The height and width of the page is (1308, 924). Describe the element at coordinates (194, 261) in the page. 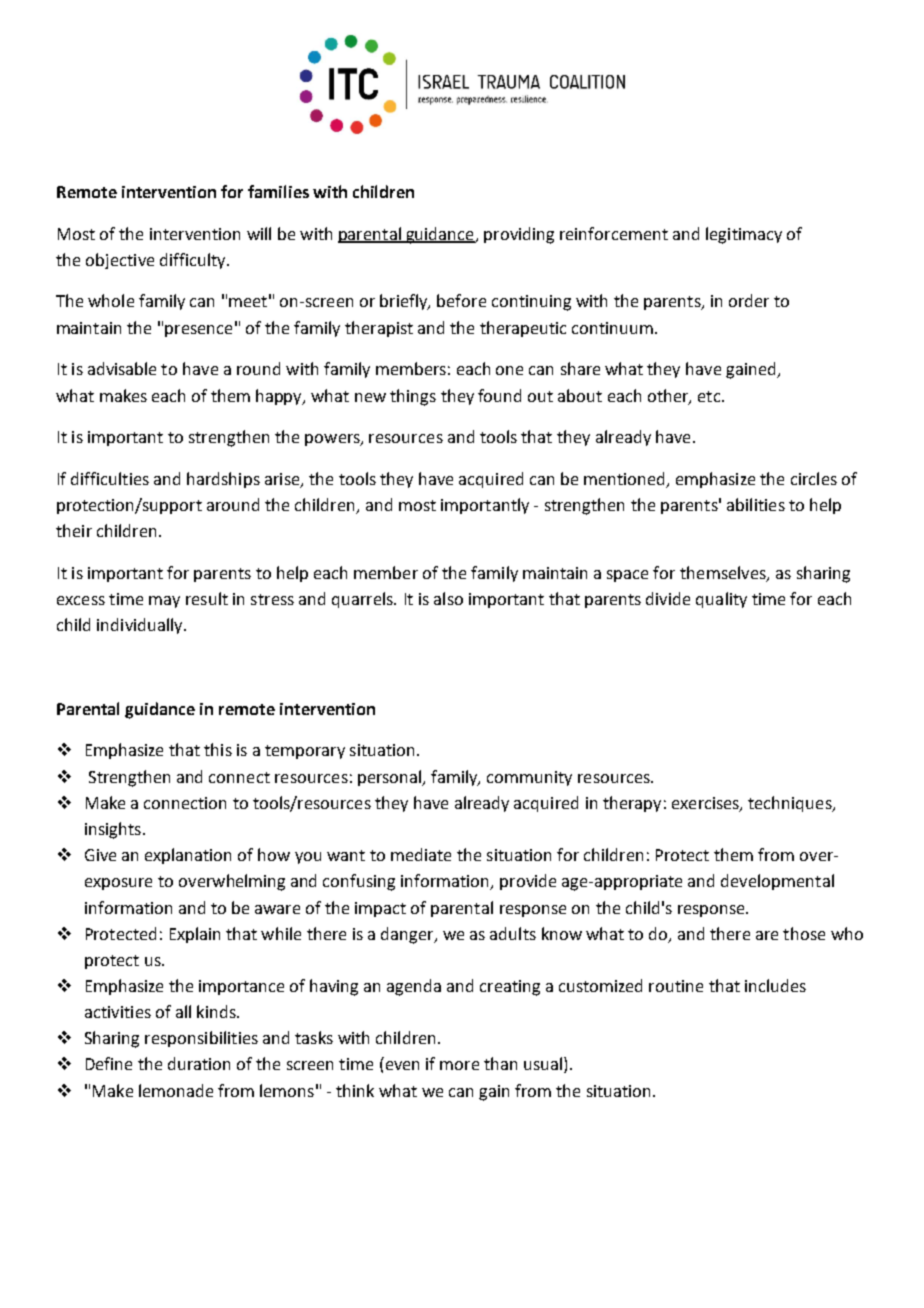

I see `difficulty` at that location.
